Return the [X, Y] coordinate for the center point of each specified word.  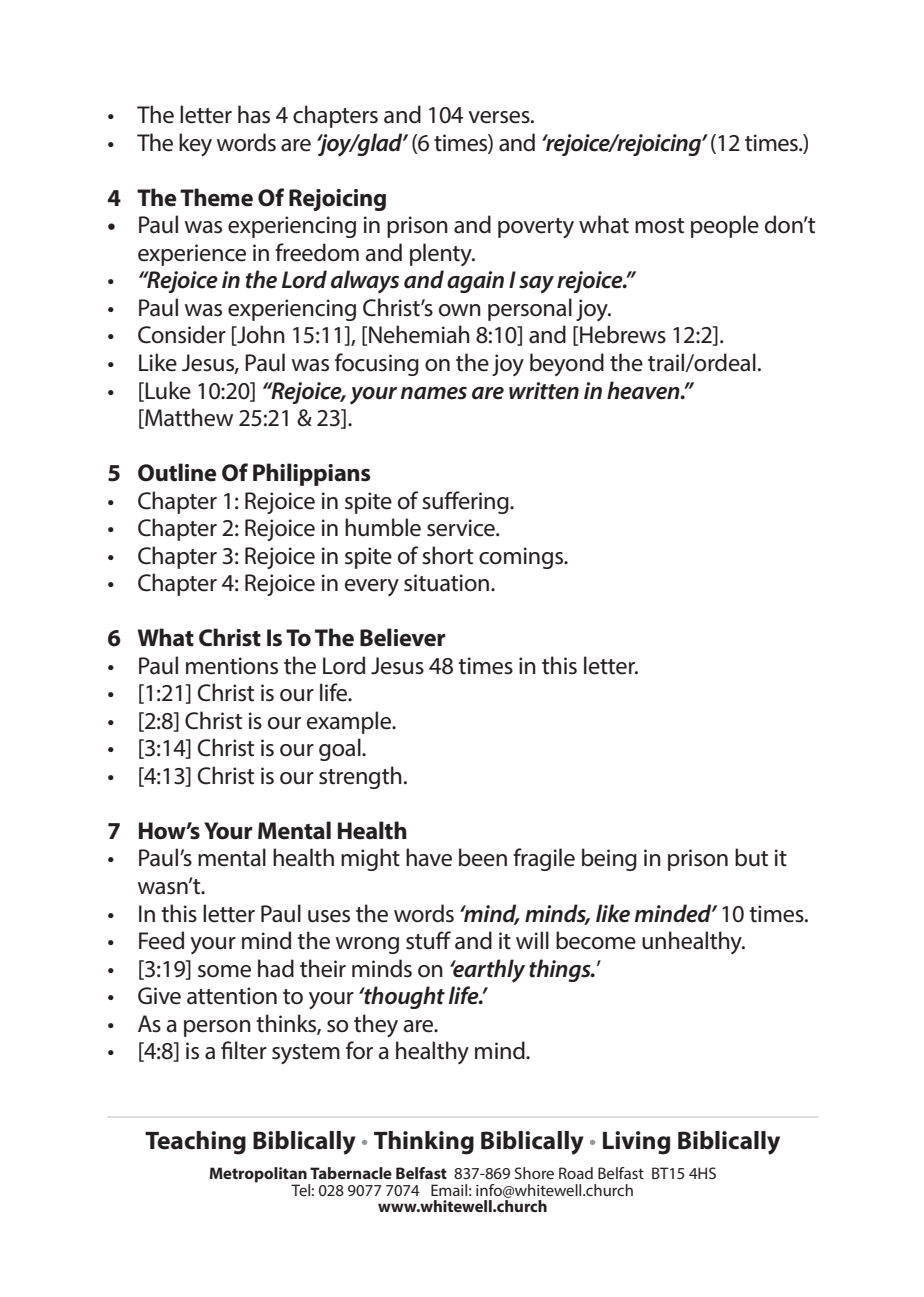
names [434, 393]
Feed [161, 940]
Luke [167, 391]
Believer [403, 637]
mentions [232, 666]
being [609, 859]
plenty [442, 254]
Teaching [195, 1143]
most [659, 226]
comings [522, 558]
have [429, 857]
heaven [644, 390]
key [195, 145]
